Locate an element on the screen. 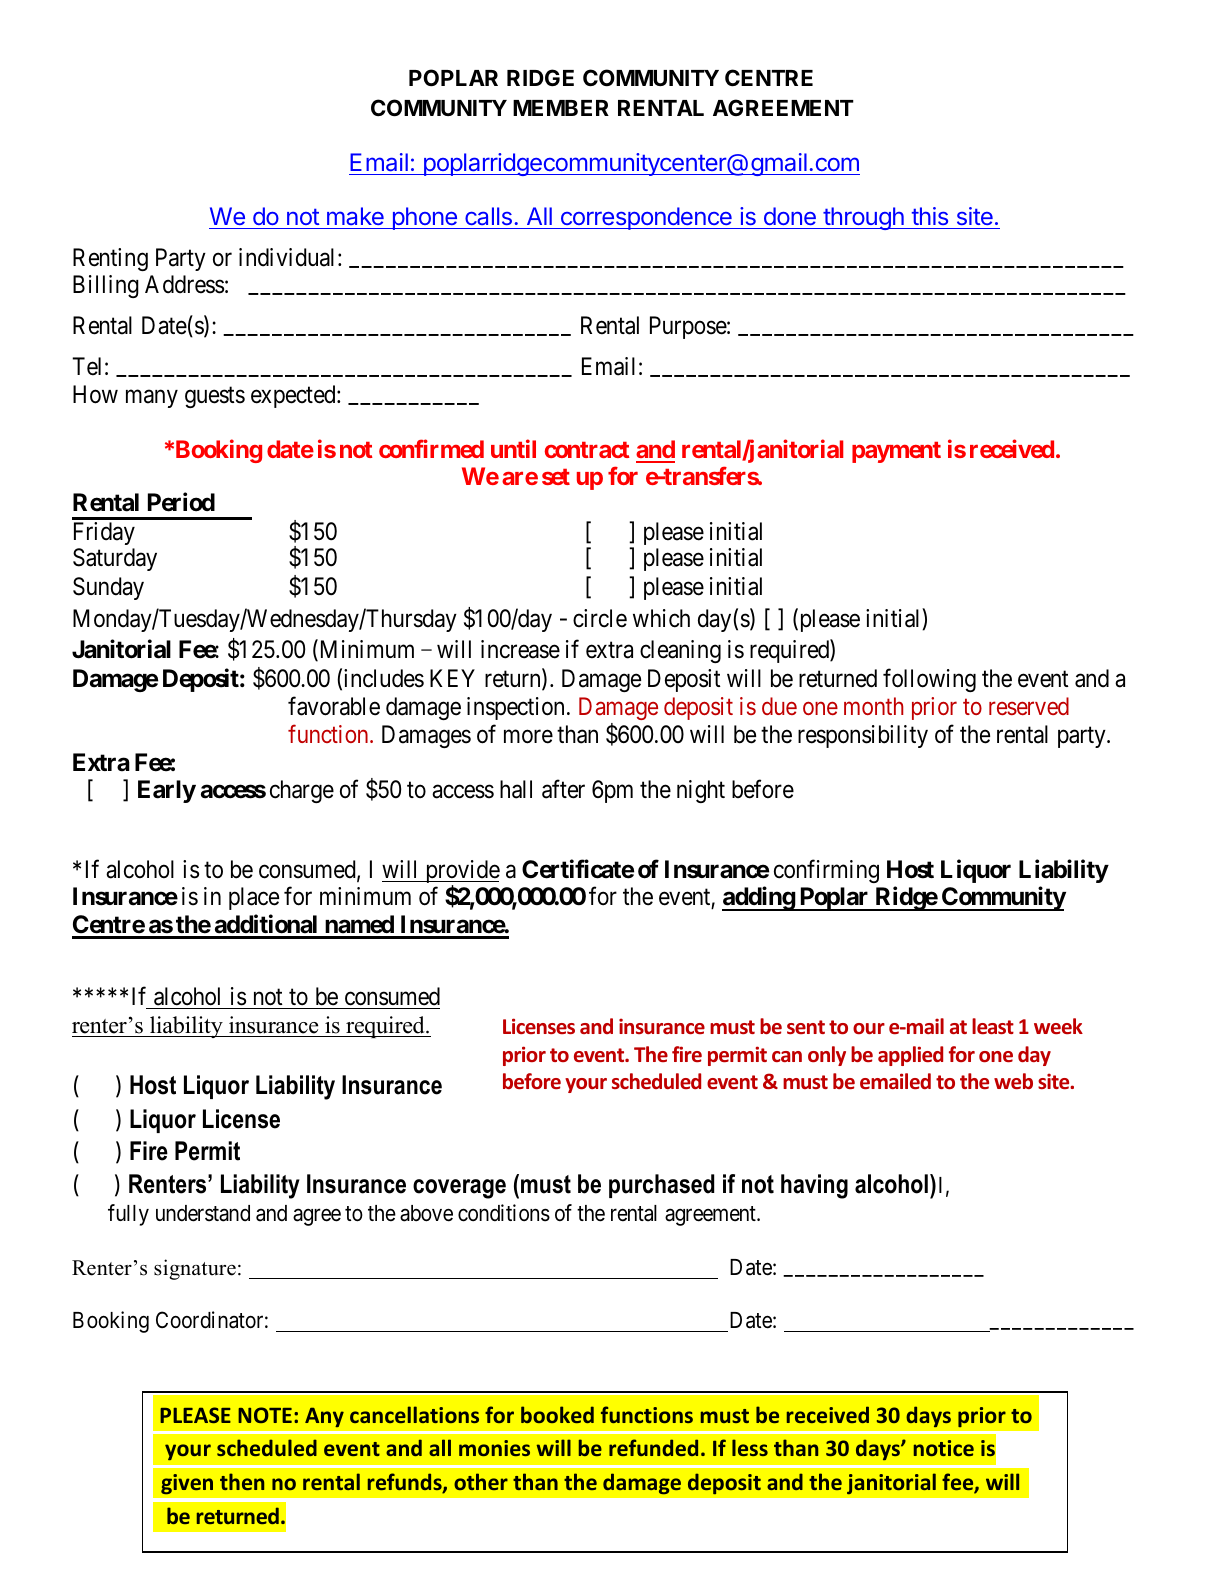 Image resolution: width=1228 pixels, height=1590 pixels. booked is located at coordinates (557, 1414).
